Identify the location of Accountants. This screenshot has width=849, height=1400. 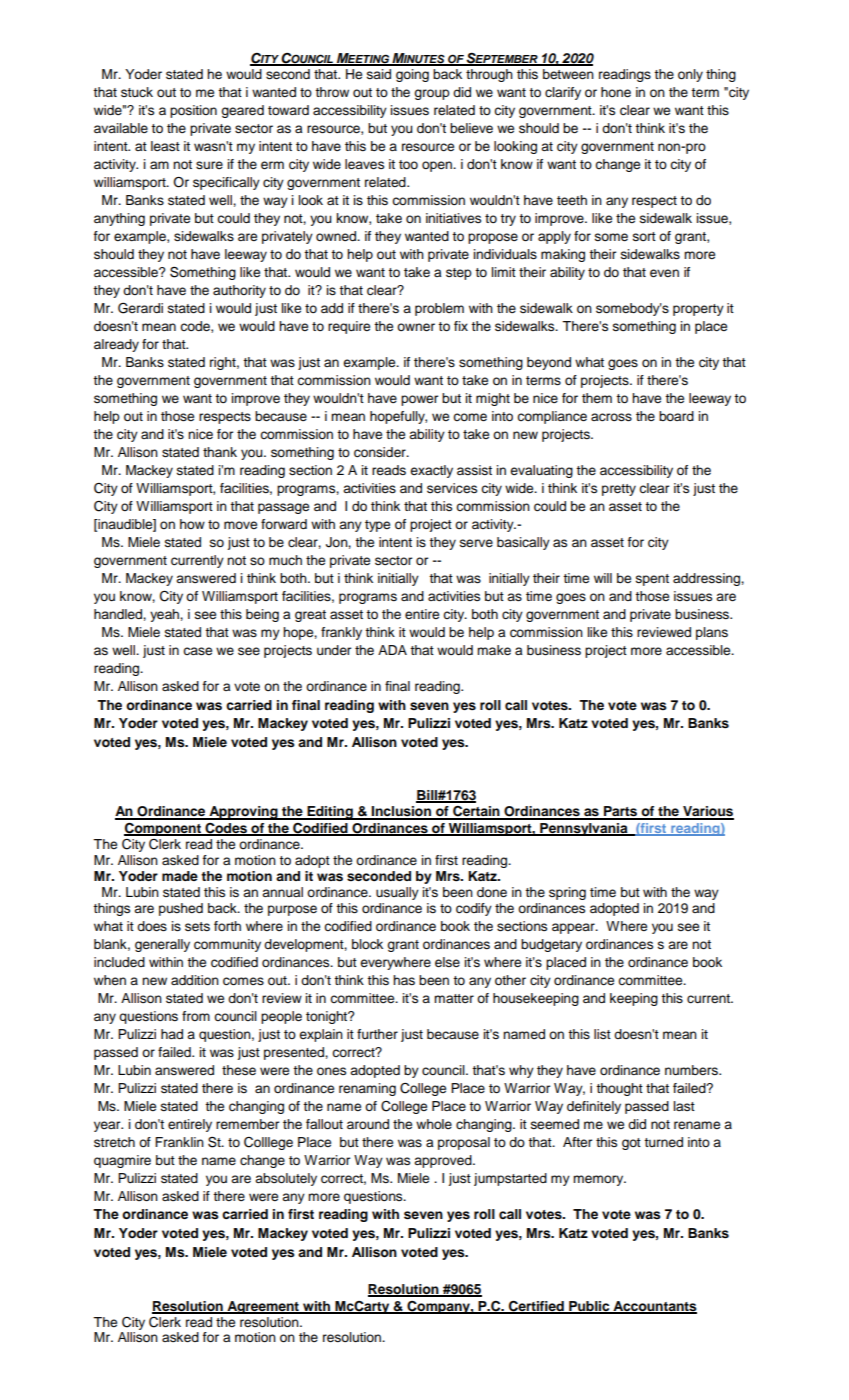
(654, 1307).
